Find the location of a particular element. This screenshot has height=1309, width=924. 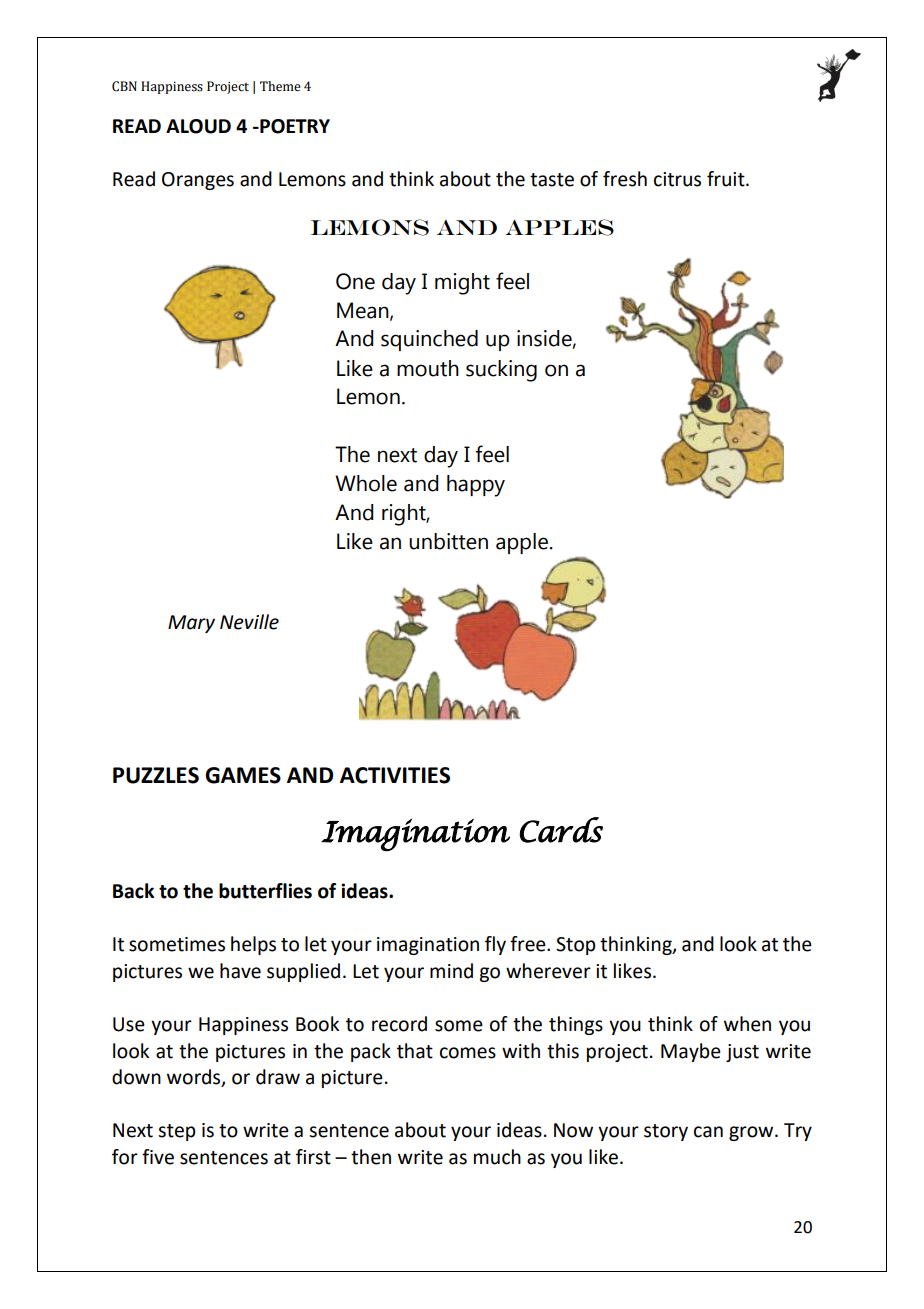

happy is located at coordinates (476, 486).
